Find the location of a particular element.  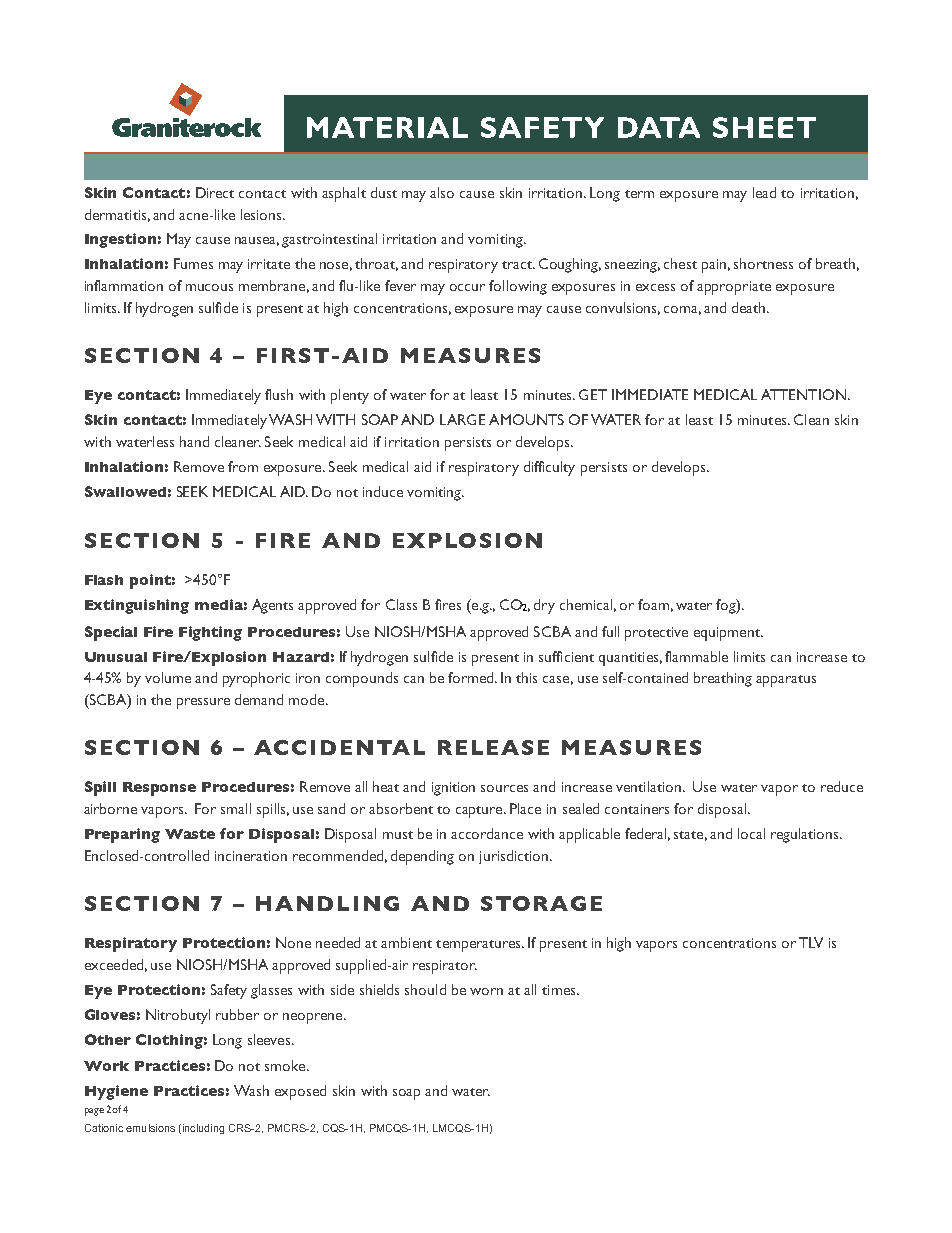

apparatus is located at coordinates (786, 681).
